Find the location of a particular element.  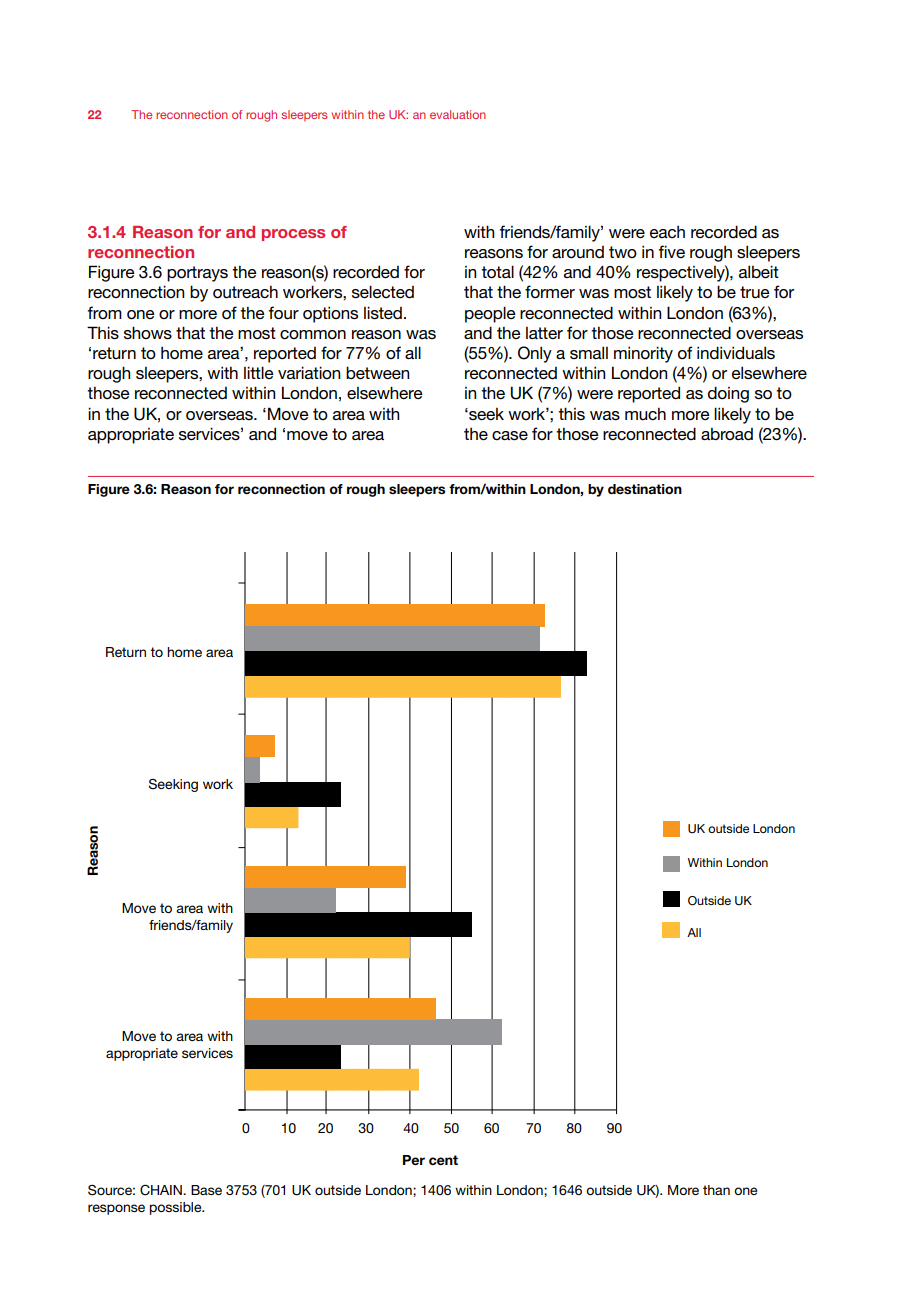

much is located at coordinates (645, 414).
